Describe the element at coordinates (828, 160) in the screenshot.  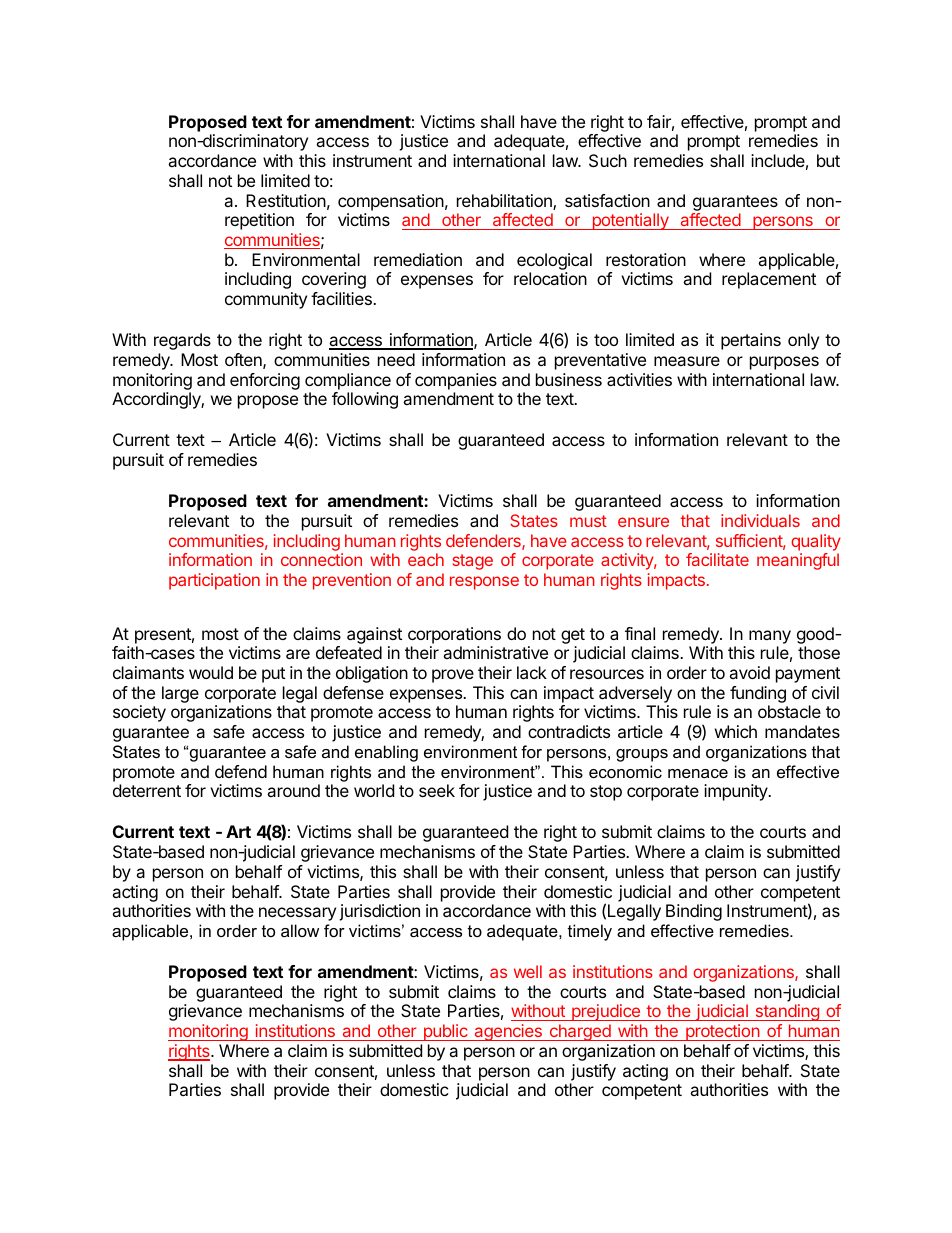
I see `but` at that location.
